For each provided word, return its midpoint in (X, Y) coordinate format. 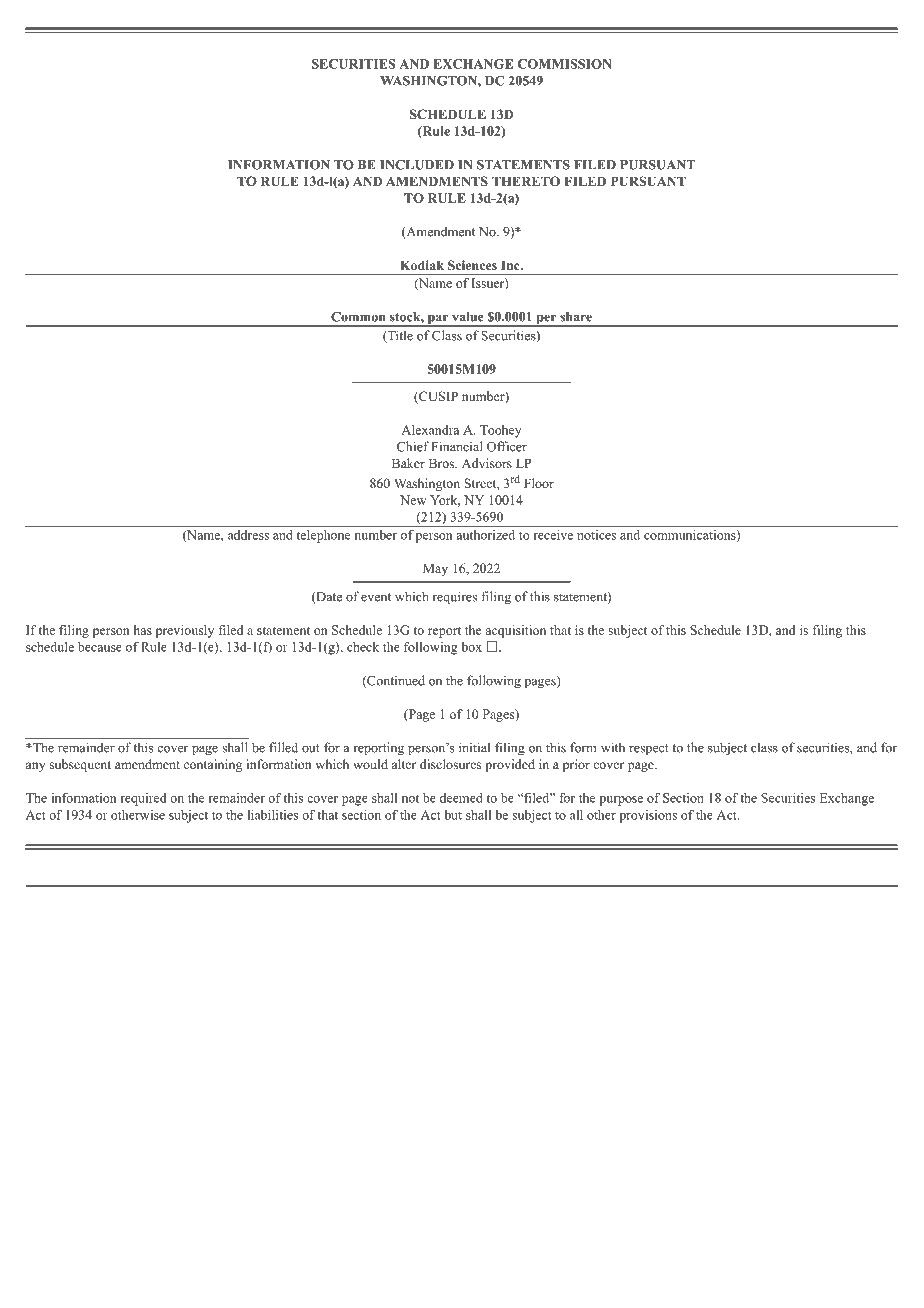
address (248, 535)
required (143, 799)
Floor (539, 483)
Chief (413, 446)
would (370, 764)
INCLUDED (417, 165)
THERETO (526, 181)
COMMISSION (565, 64)
